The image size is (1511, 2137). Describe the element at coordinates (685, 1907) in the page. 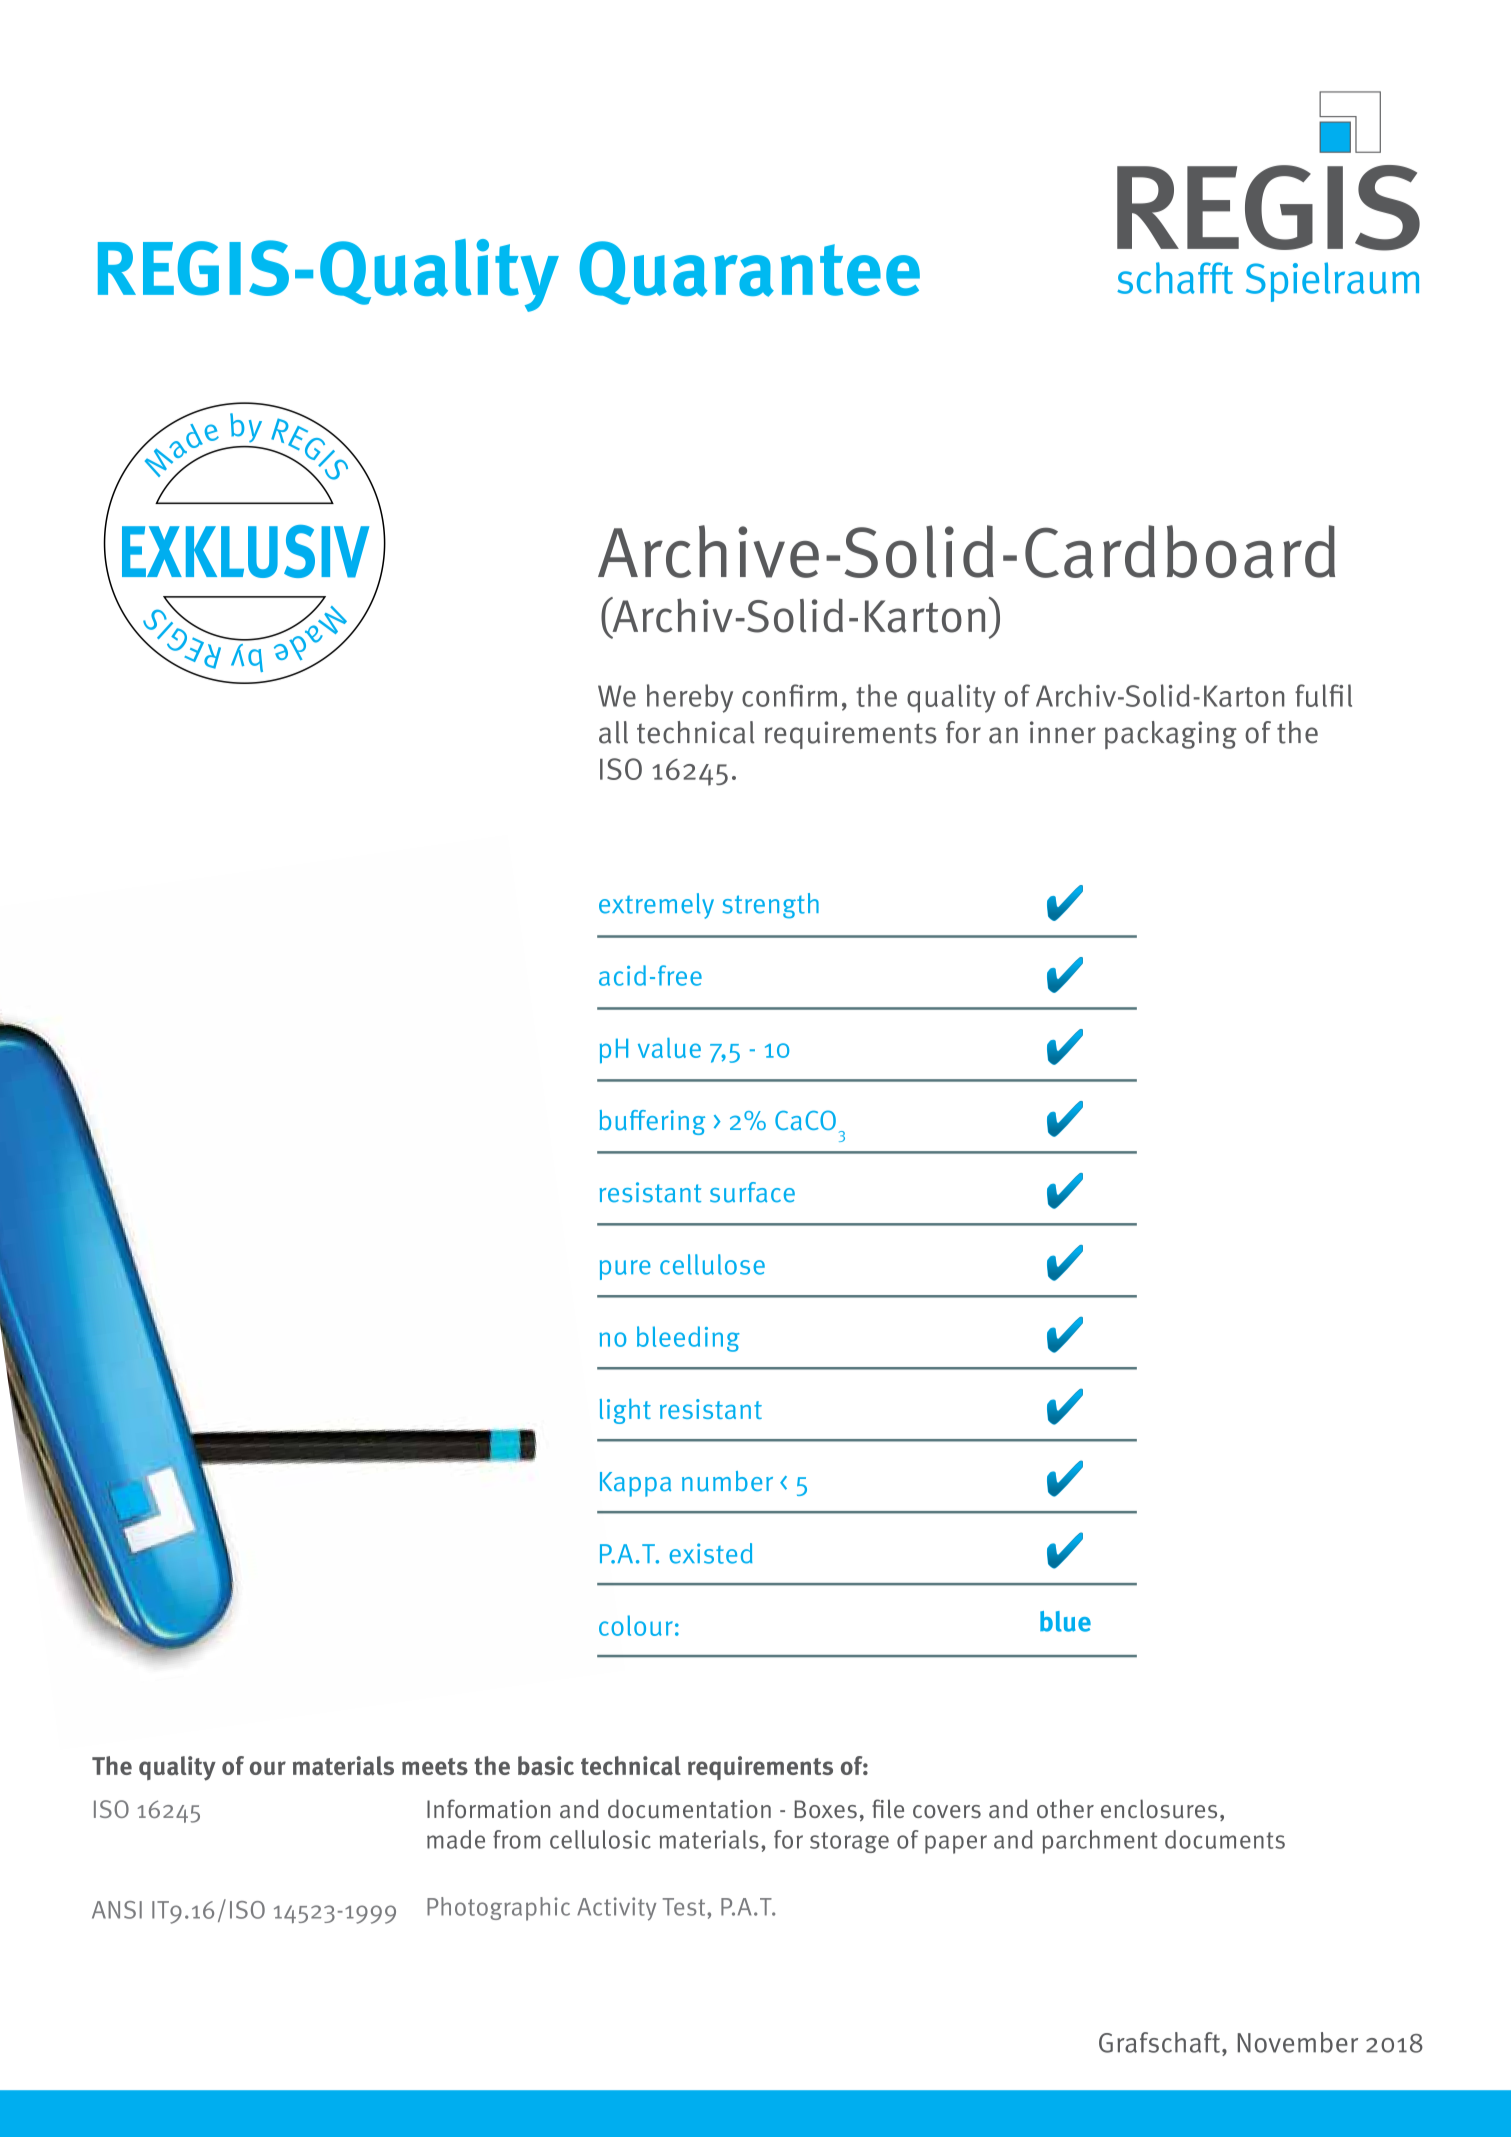

I see `Test` at that location.
